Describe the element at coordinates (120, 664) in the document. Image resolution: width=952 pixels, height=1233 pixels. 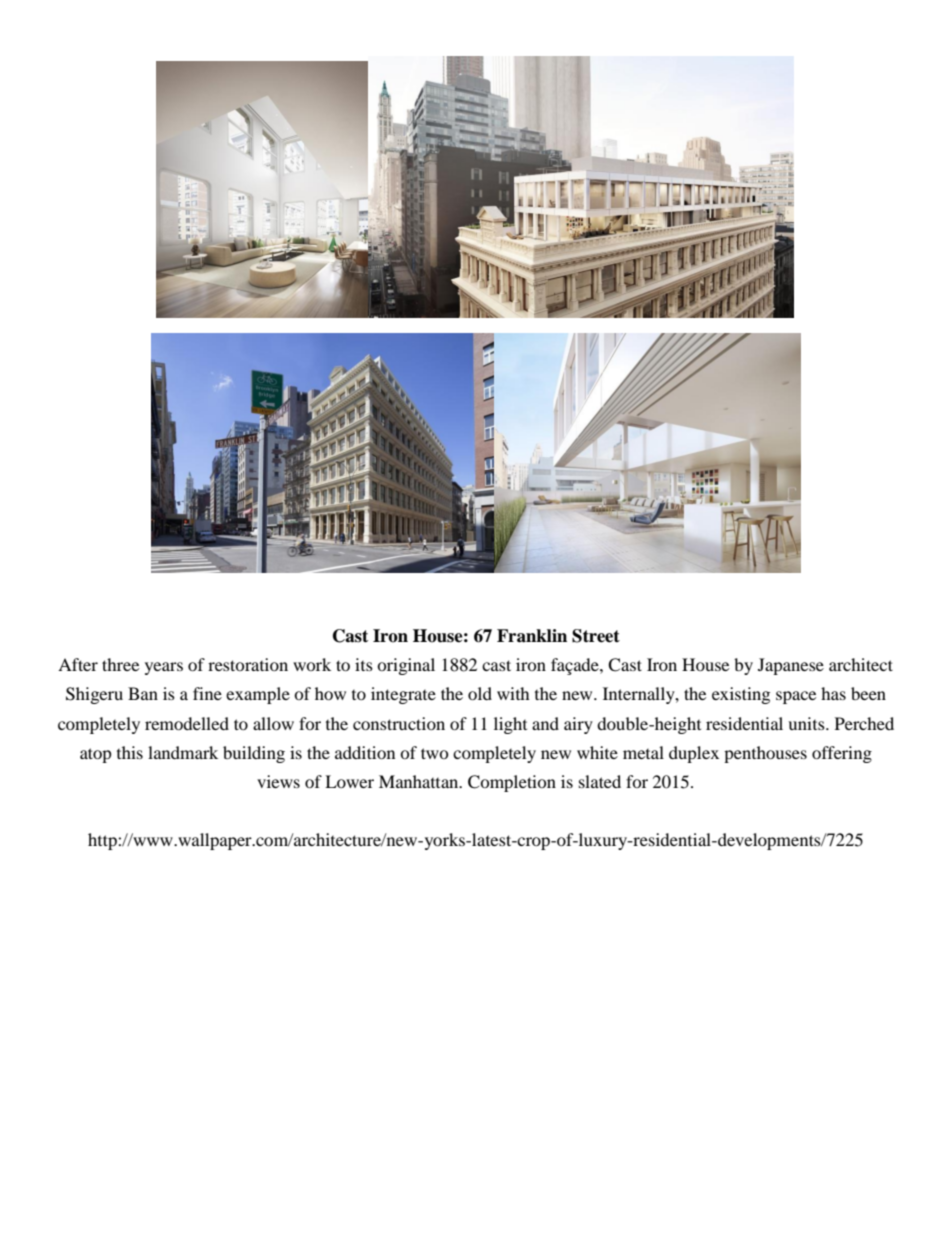
I see `three` at that location.
